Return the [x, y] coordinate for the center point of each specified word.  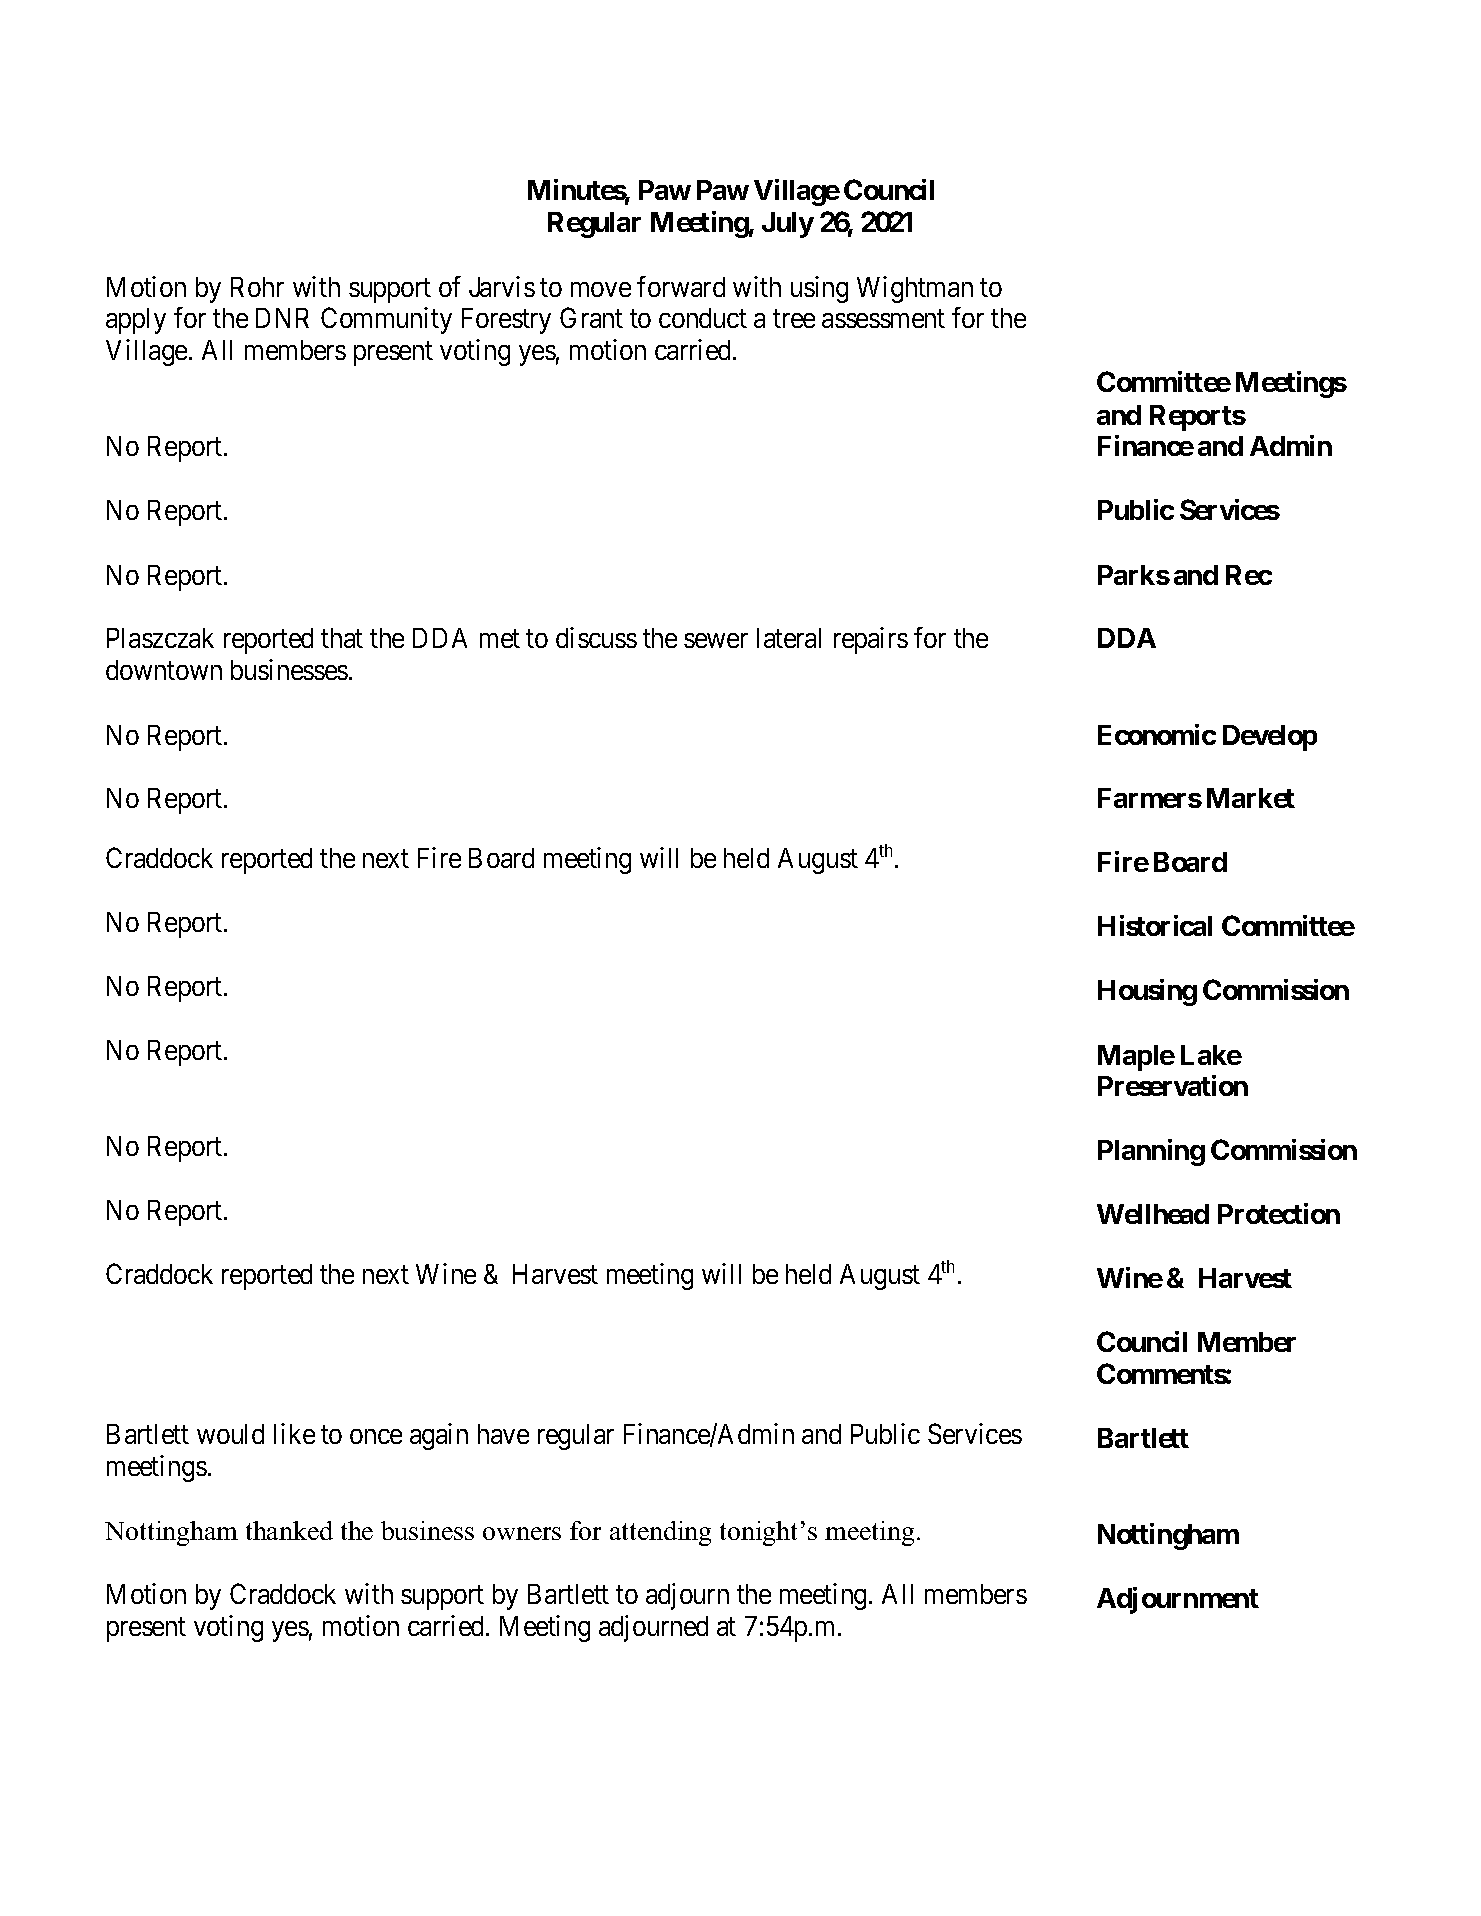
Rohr [257, 287]
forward [681, 286]
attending [660, 1533]
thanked [289, 1530]
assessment [883, 319]
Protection [1279, 1213]
